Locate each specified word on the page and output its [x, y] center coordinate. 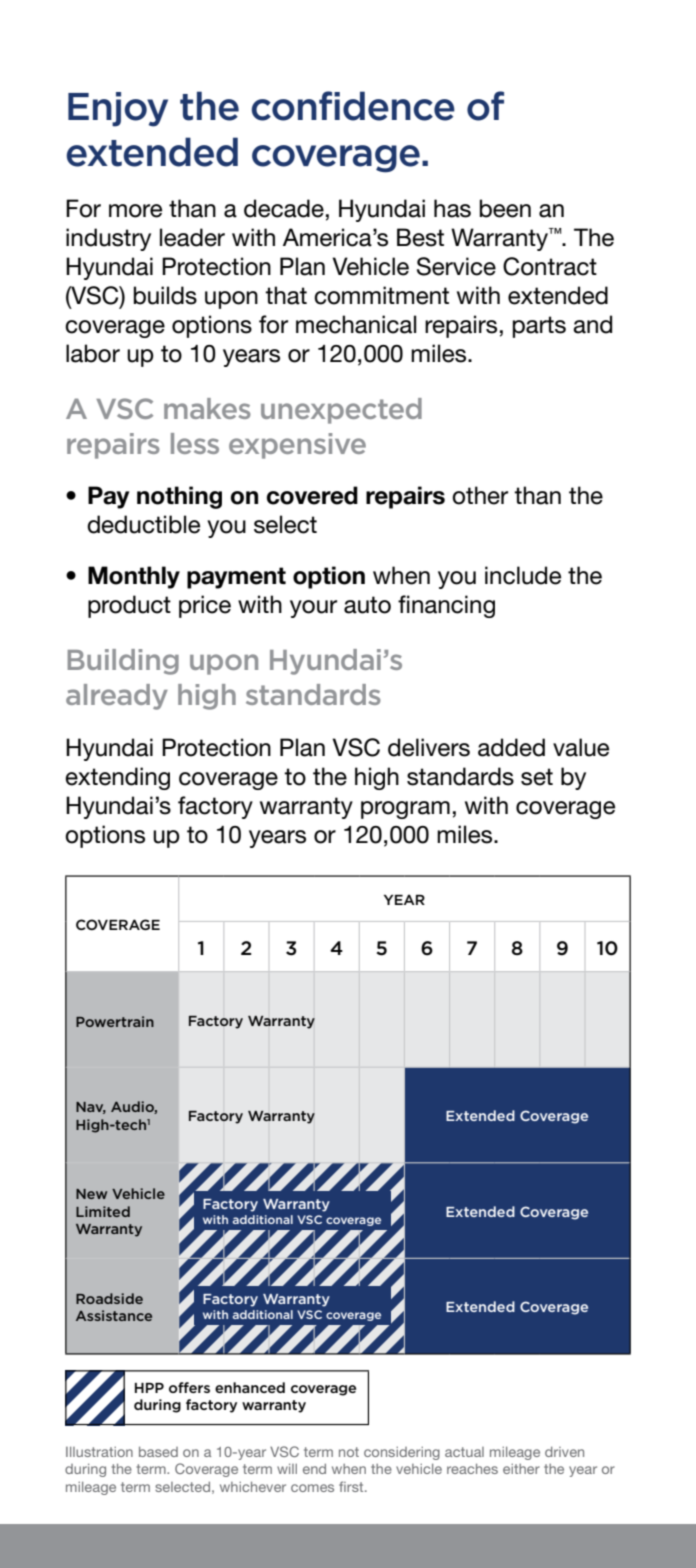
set [537, 777]
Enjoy [118, 109]
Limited [103, 1211]
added [511, 747]
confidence [353, 106]
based [158, 1452]
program [405, 810]
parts [539, 327]
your [313, 609]
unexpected [341, 411]
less [195, 443]
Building [123, 662]
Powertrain [115, 1021]
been [505, 208]
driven [564, 1452]
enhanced [250, 1387]
